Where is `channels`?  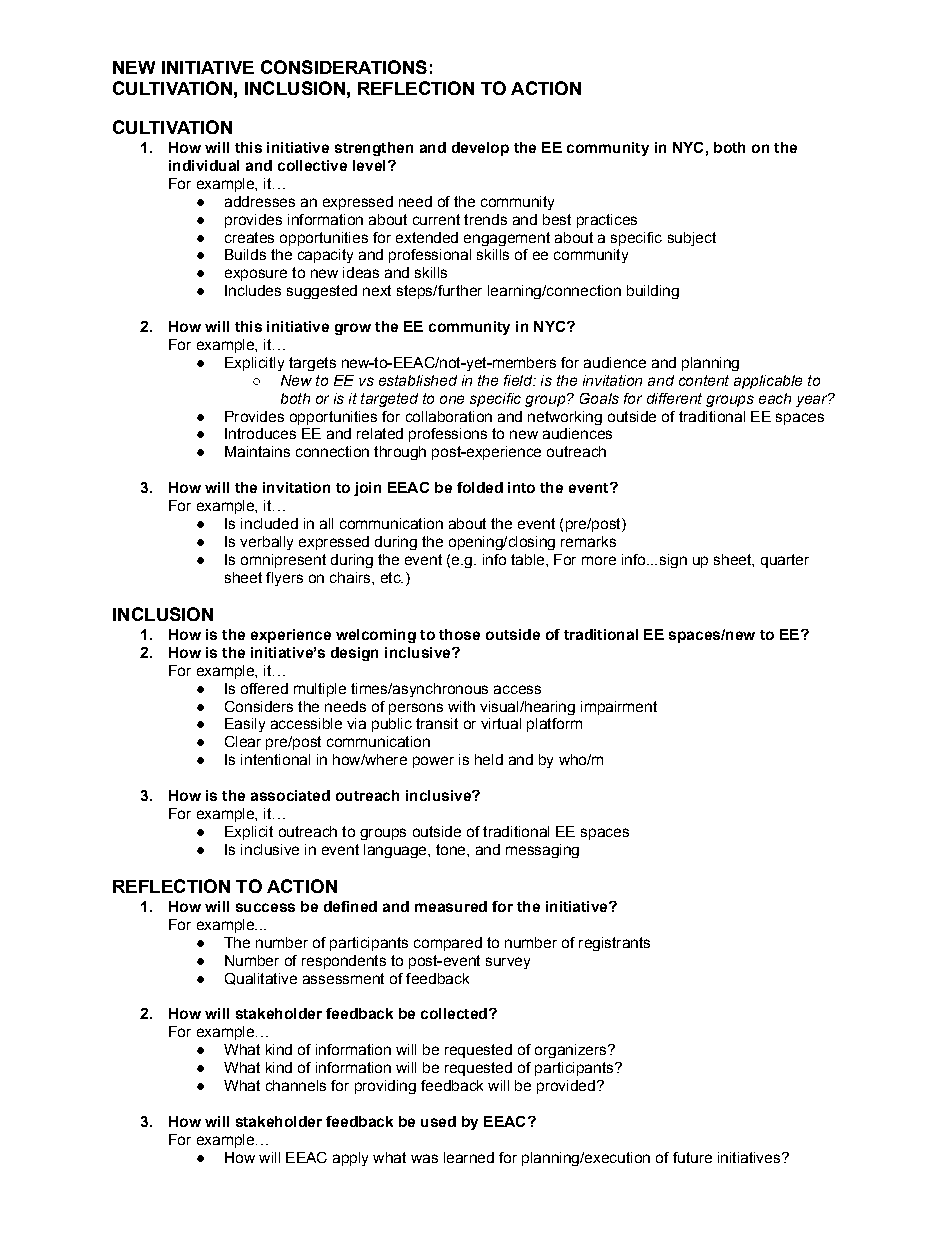 channels is located at coordinates (296, 1085).
